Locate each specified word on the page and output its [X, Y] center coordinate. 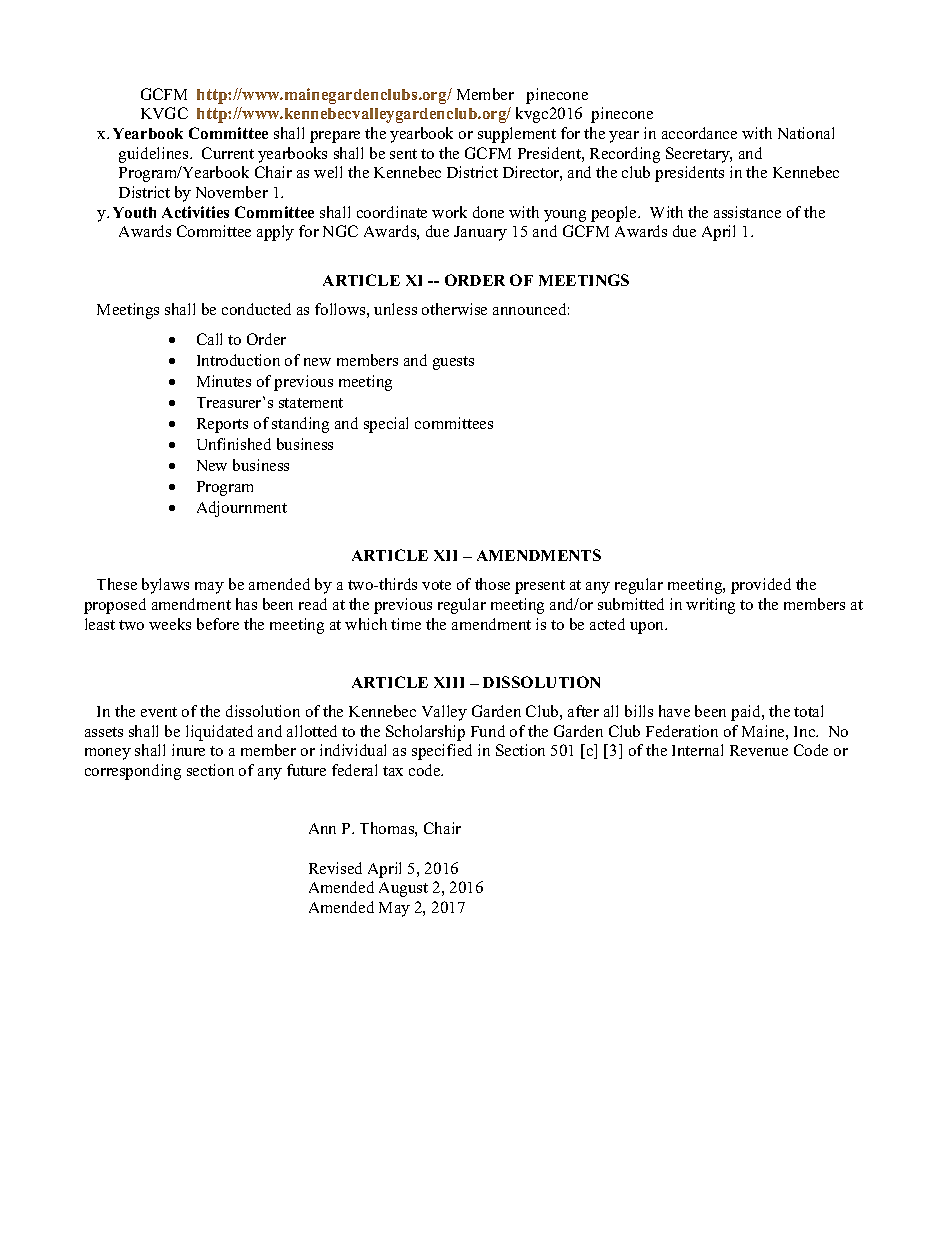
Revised [335, 868]
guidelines [155, 155]
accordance [699, 133]
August [403, 889]
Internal [697, 750]
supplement [517, 135]
